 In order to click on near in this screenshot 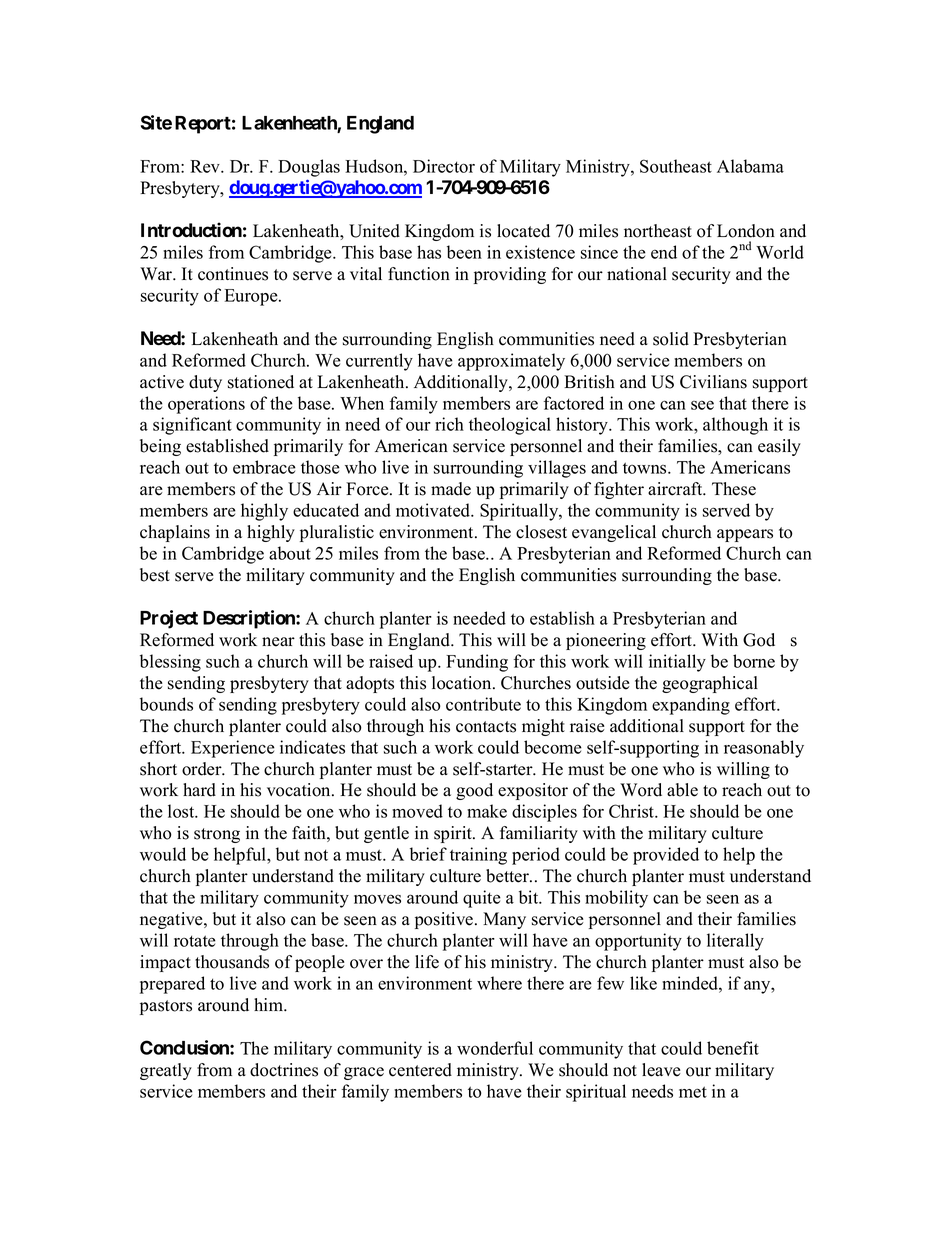, I will do `click(278, 642)`.
